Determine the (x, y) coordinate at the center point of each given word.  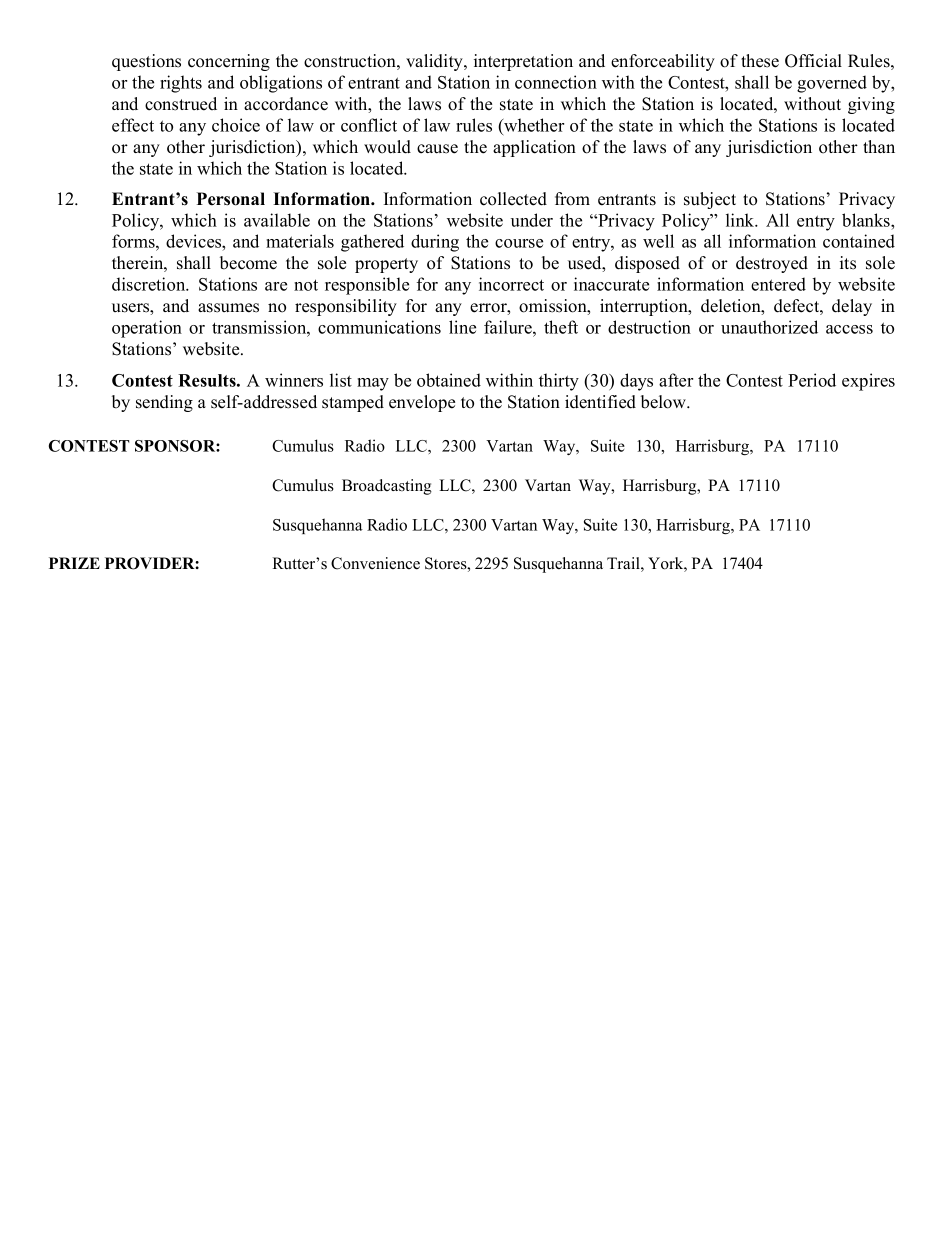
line (462, 327)
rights (181, 84)
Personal (231, 199)
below (664, 402)
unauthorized (769, 327)
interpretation (523, 62)
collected (513, 199)
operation (147, 329)
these (760, 61)
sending (164, 403)
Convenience (375, 563)
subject (710, 200)
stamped (353, 403)
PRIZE (74, 563)
